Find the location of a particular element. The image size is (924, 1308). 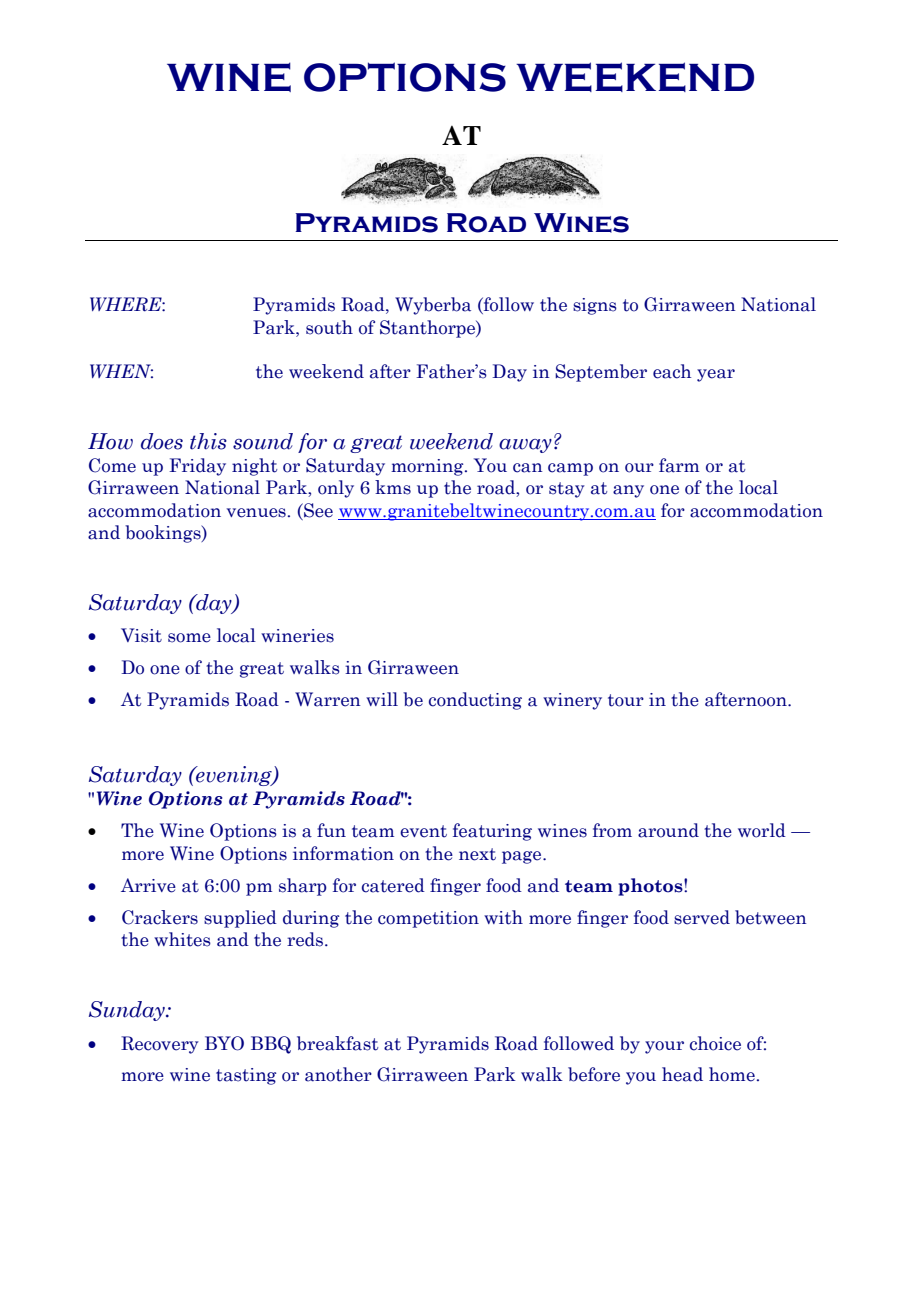

any is located at coordinates (628, 491).
